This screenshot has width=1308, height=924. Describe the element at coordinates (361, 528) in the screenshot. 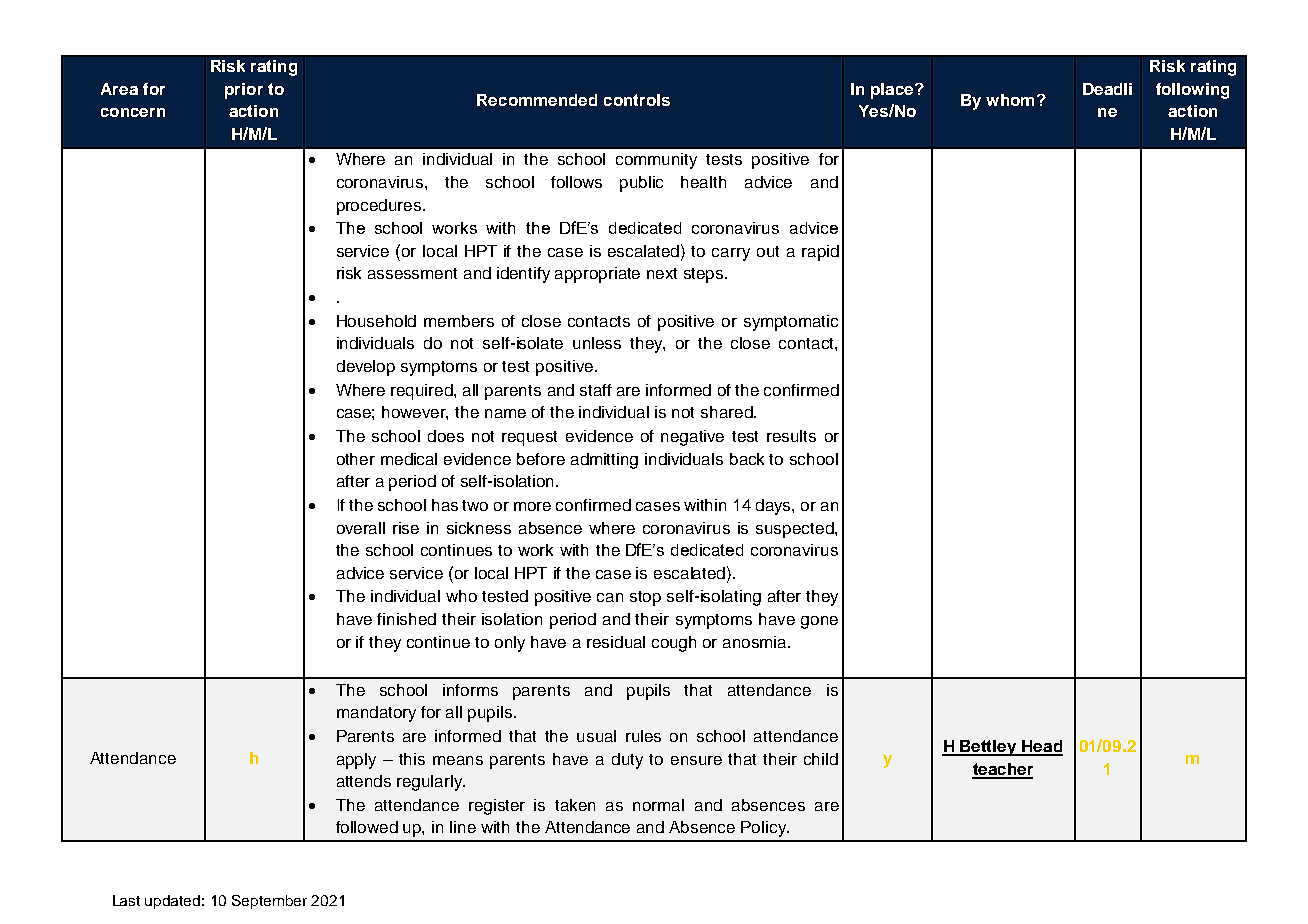

I see `overall` at that location.
